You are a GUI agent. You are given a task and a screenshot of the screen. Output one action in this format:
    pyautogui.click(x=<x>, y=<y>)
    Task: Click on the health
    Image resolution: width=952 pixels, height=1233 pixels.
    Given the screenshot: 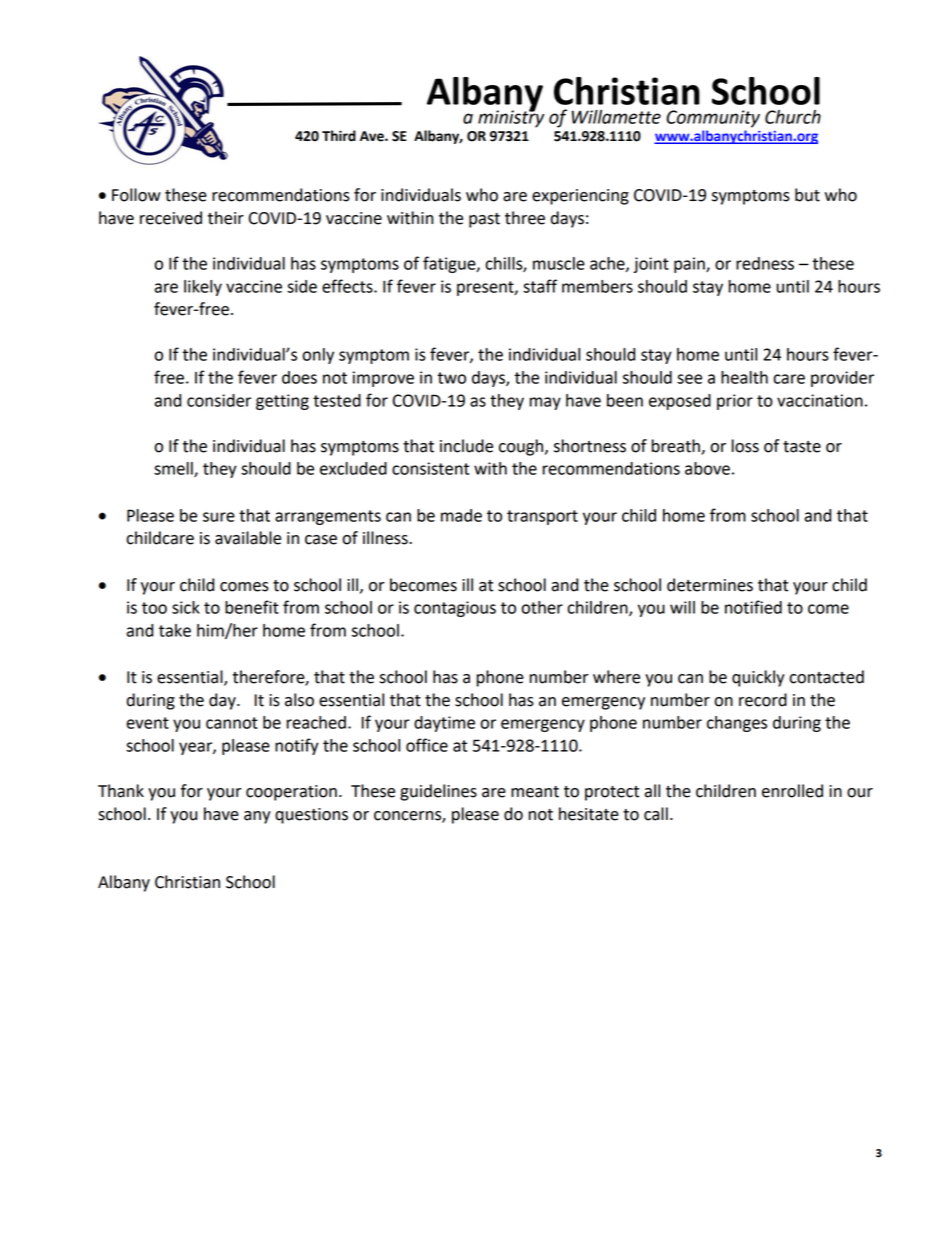 What is the action you would take?
    pyautogui.click(x=744, y=377)
